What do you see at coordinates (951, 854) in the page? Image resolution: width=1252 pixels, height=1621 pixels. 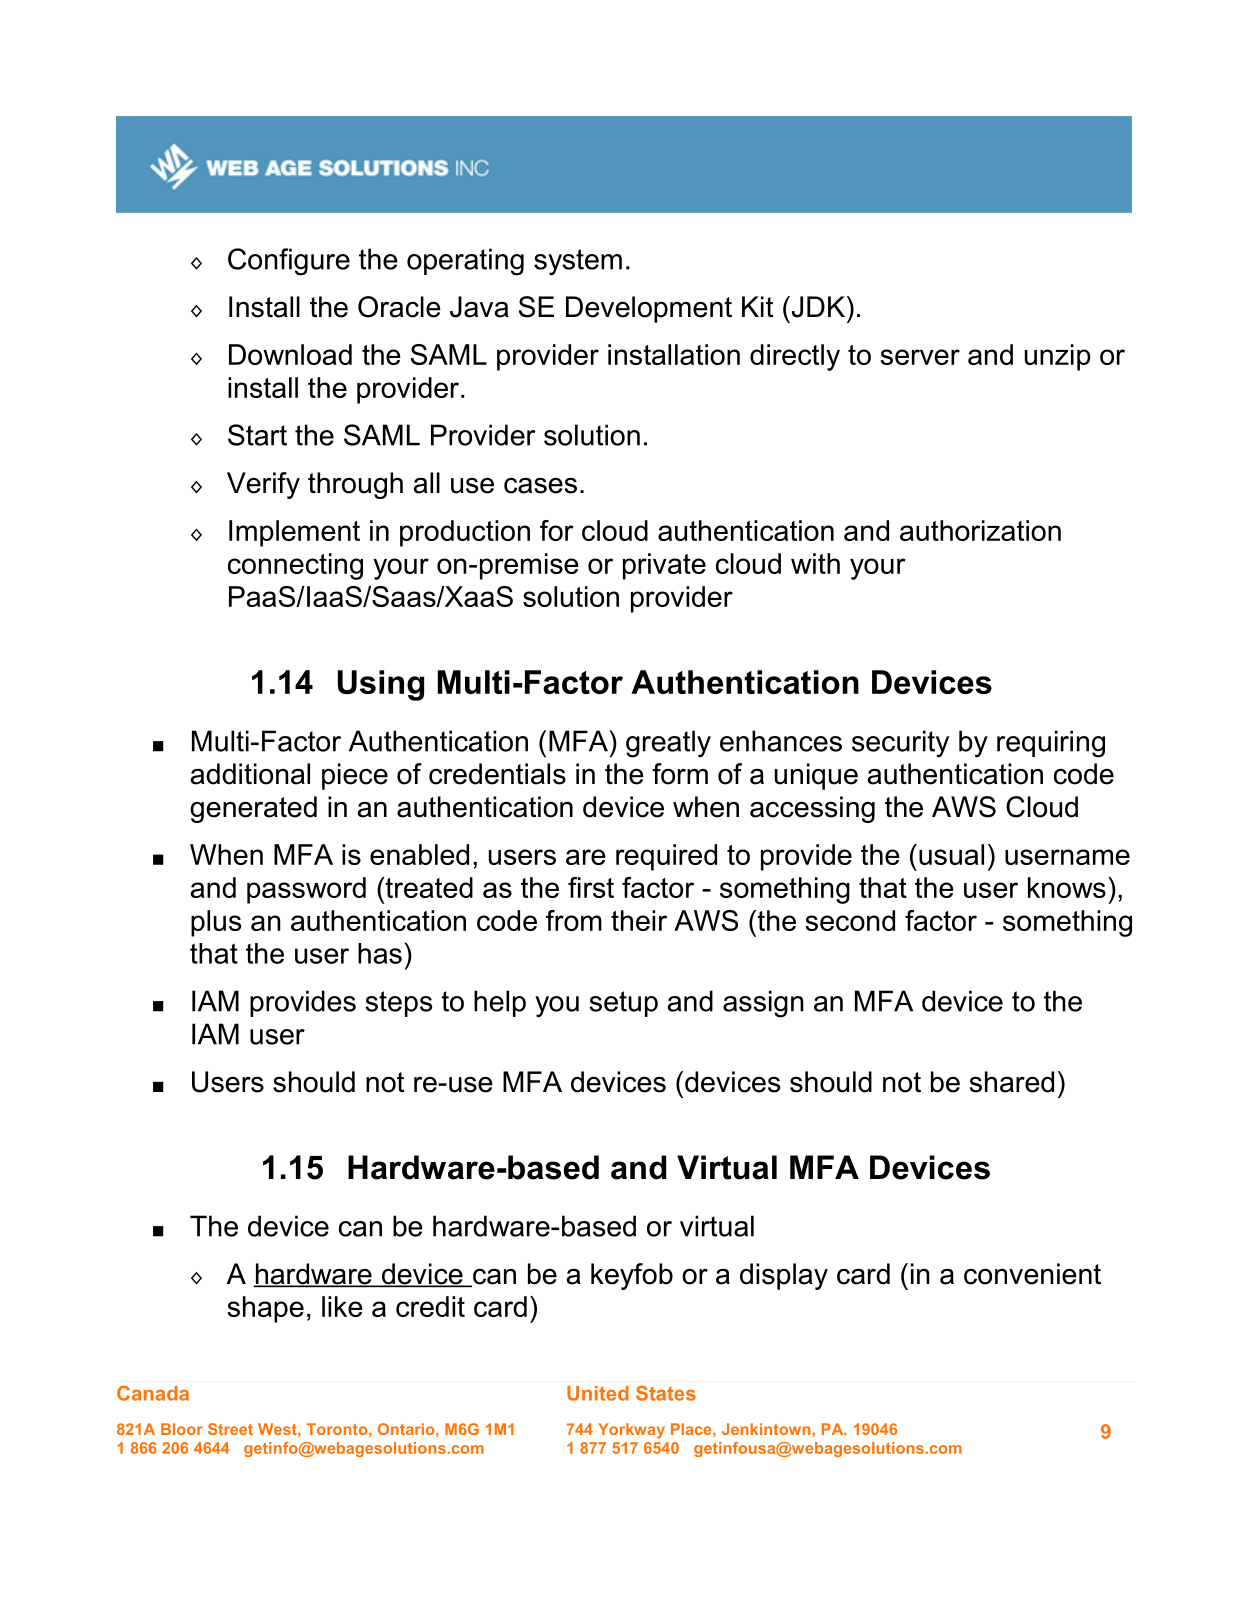 I see `usual` at bounding box center [951, 854].
